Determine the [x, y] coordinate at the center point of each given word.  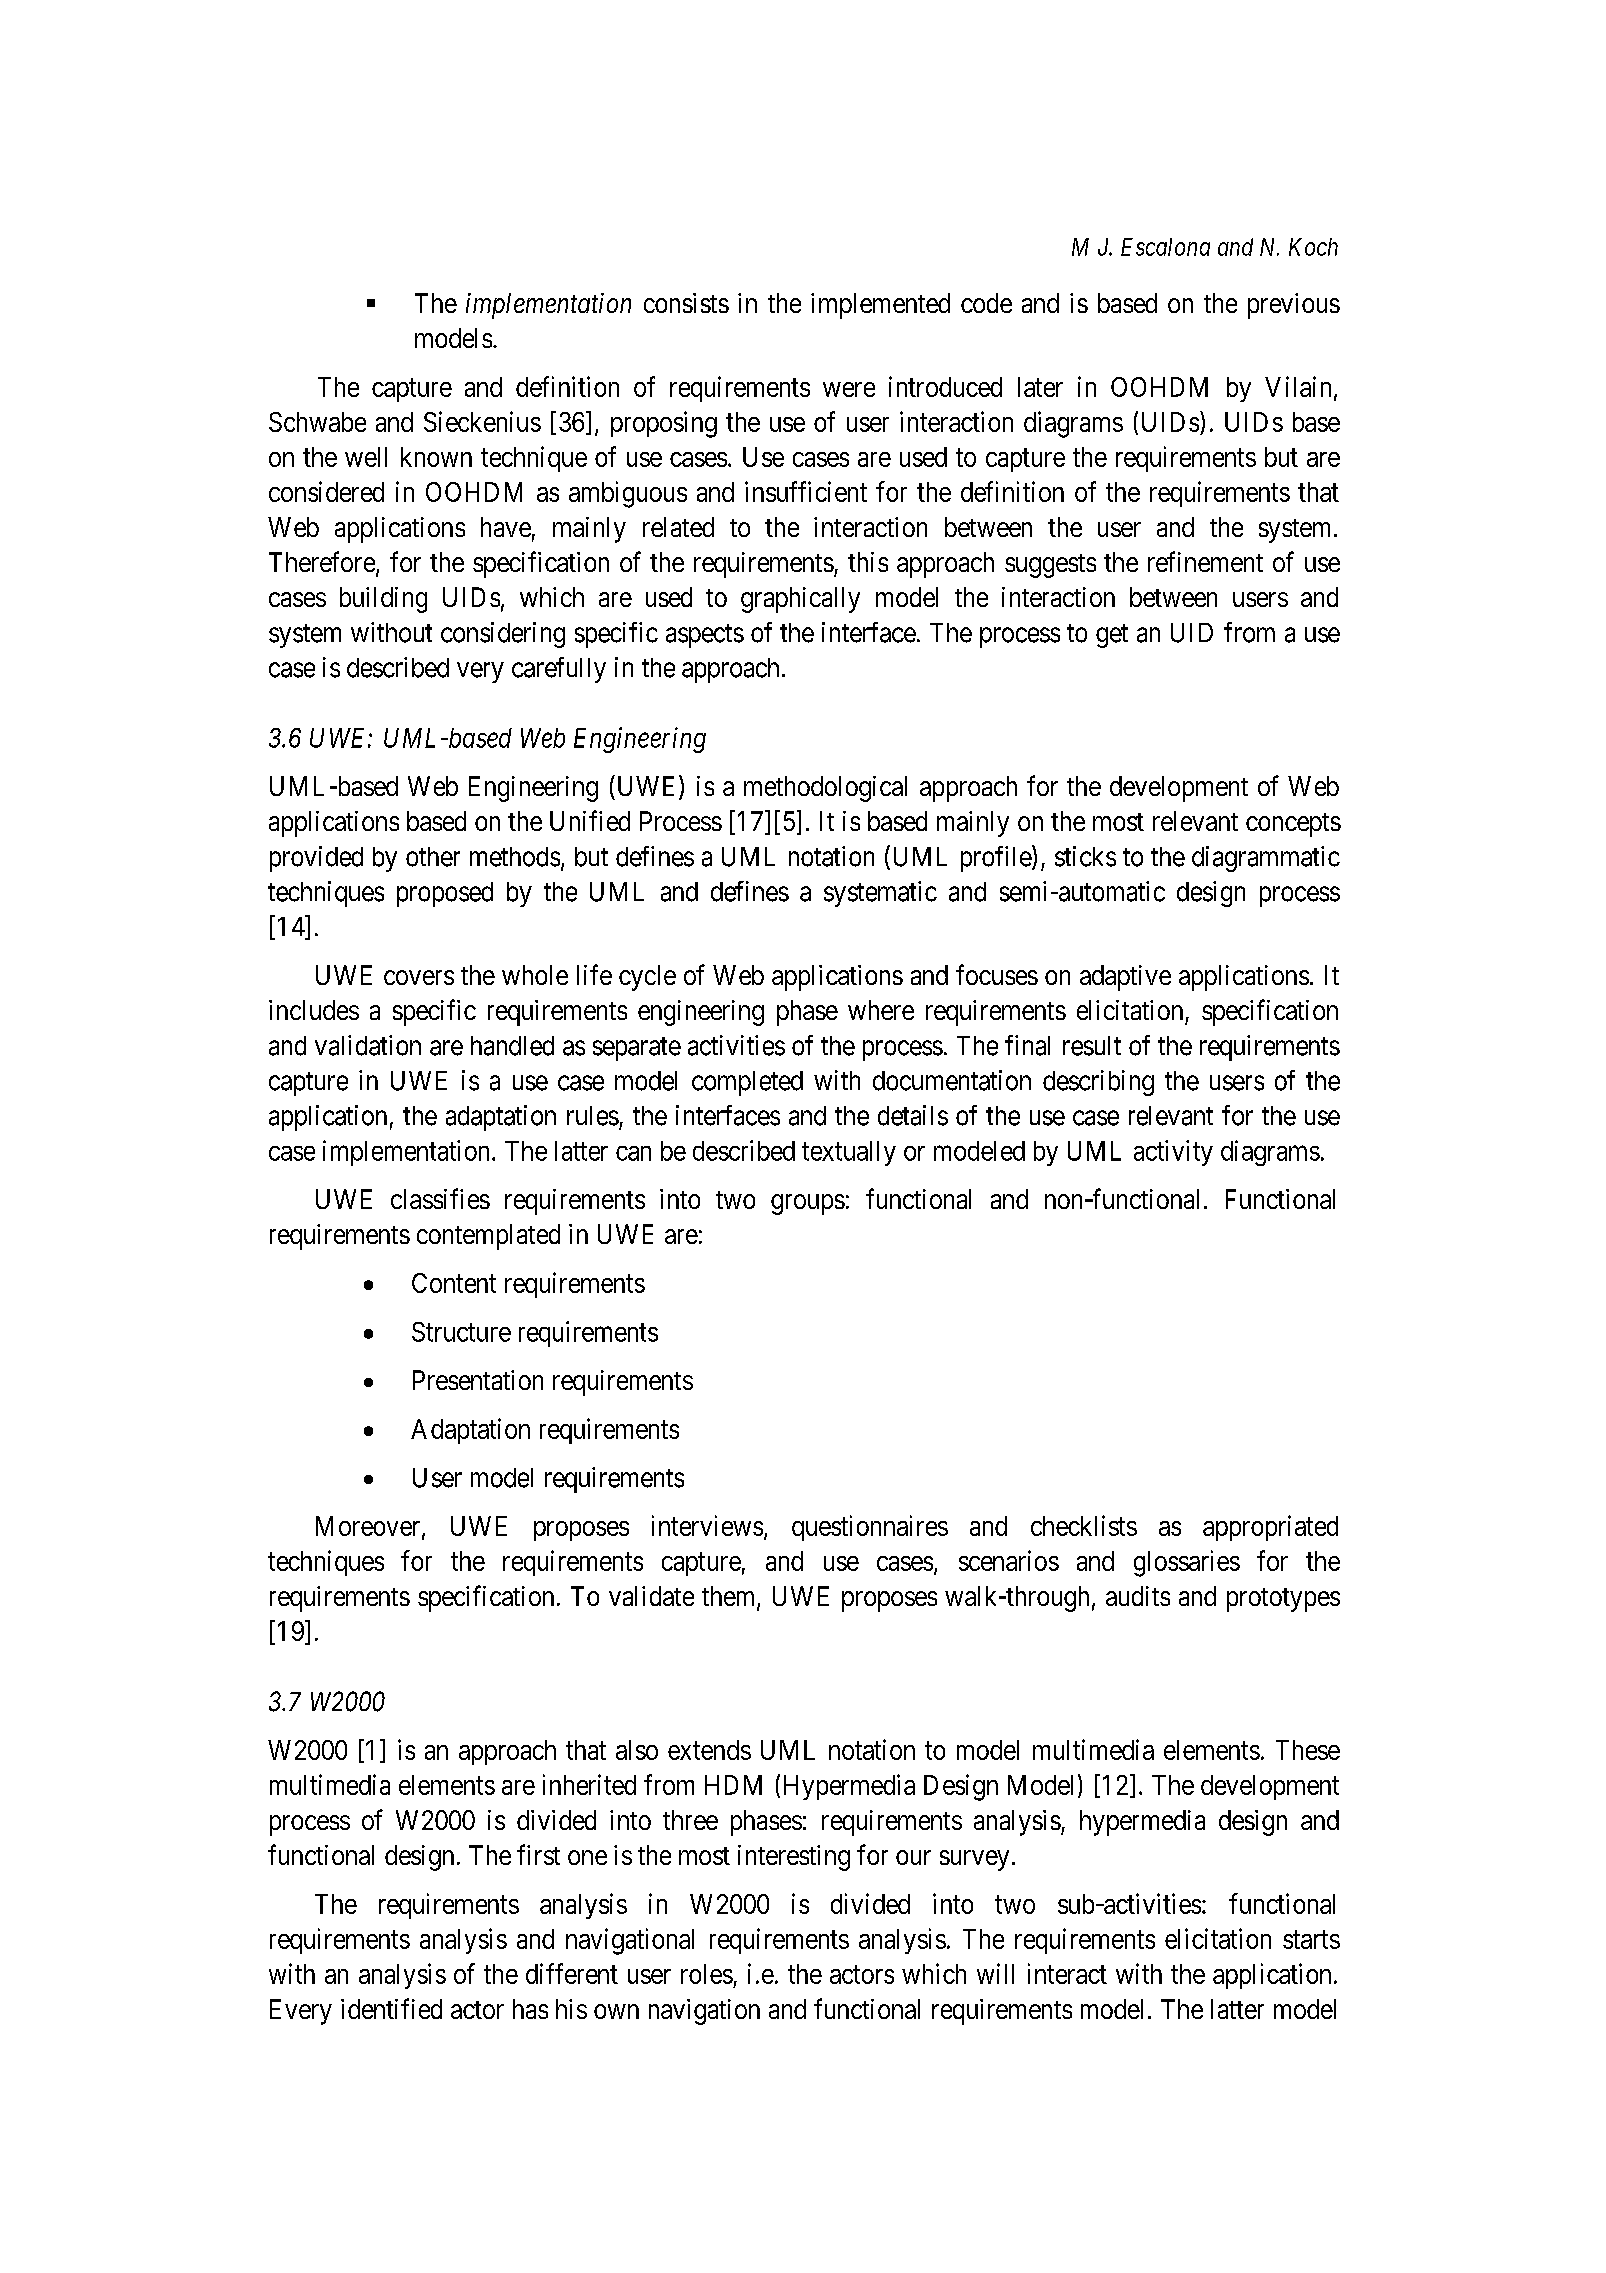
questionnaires [870, 1528]
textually [849, 1153]
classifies [440, 1198]
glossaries [1187, 1563]
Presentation [478, 1380]
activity [1173, 1153]
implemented [880, 306]
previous [1294, 306]
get [1112, 636]
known [436, 457]
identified [391, 2008]
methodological [825, 789]
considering [503, 635]
